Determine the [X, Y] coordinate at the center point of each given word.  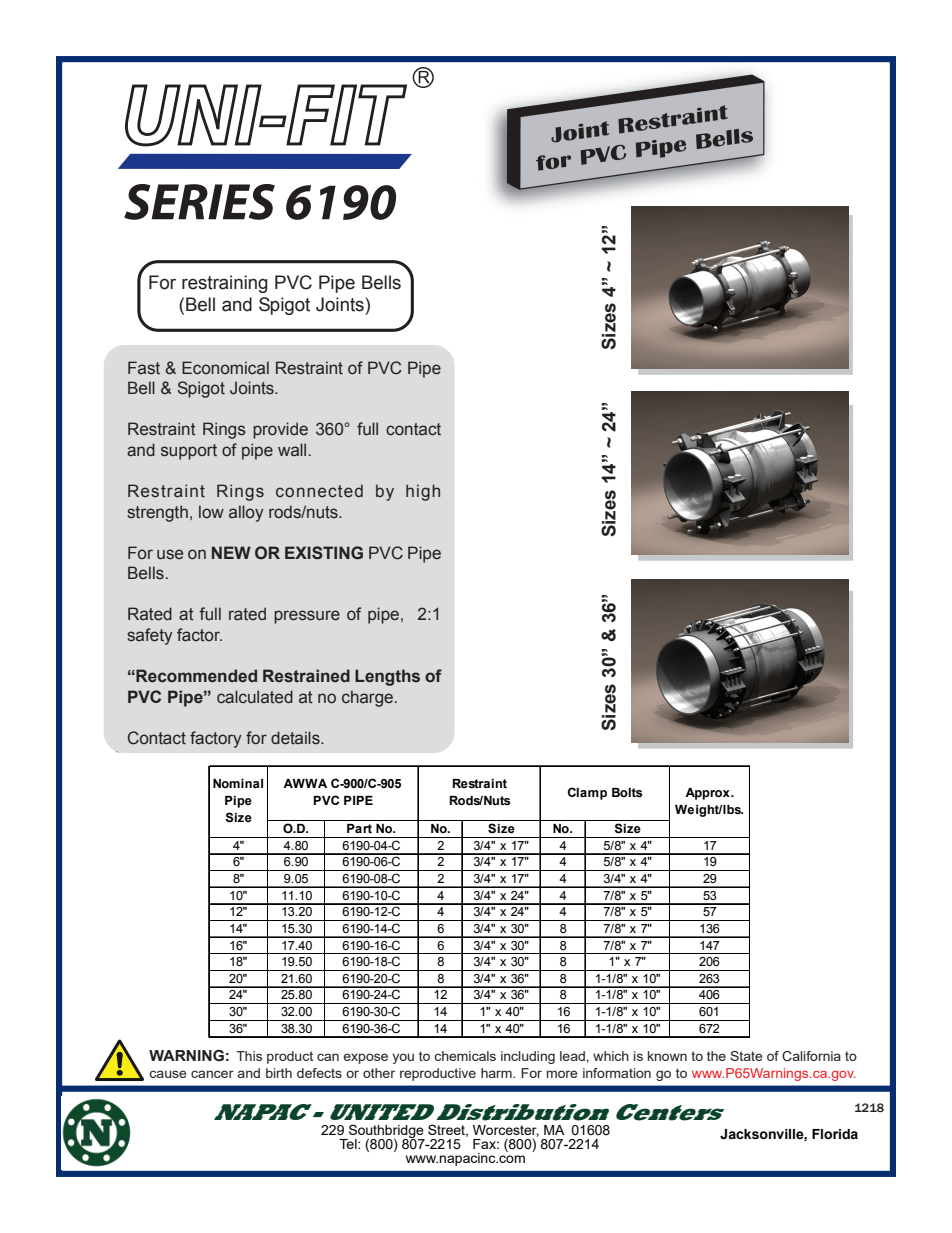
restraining [225, 284]
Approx [708, 794]
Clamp [587, 793]
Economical [225, 368]
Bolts [627, 793]
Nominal [238, 783]
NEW [231, 552]
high [423, 492]
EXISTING [324, 553]
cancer [212, 1074]
